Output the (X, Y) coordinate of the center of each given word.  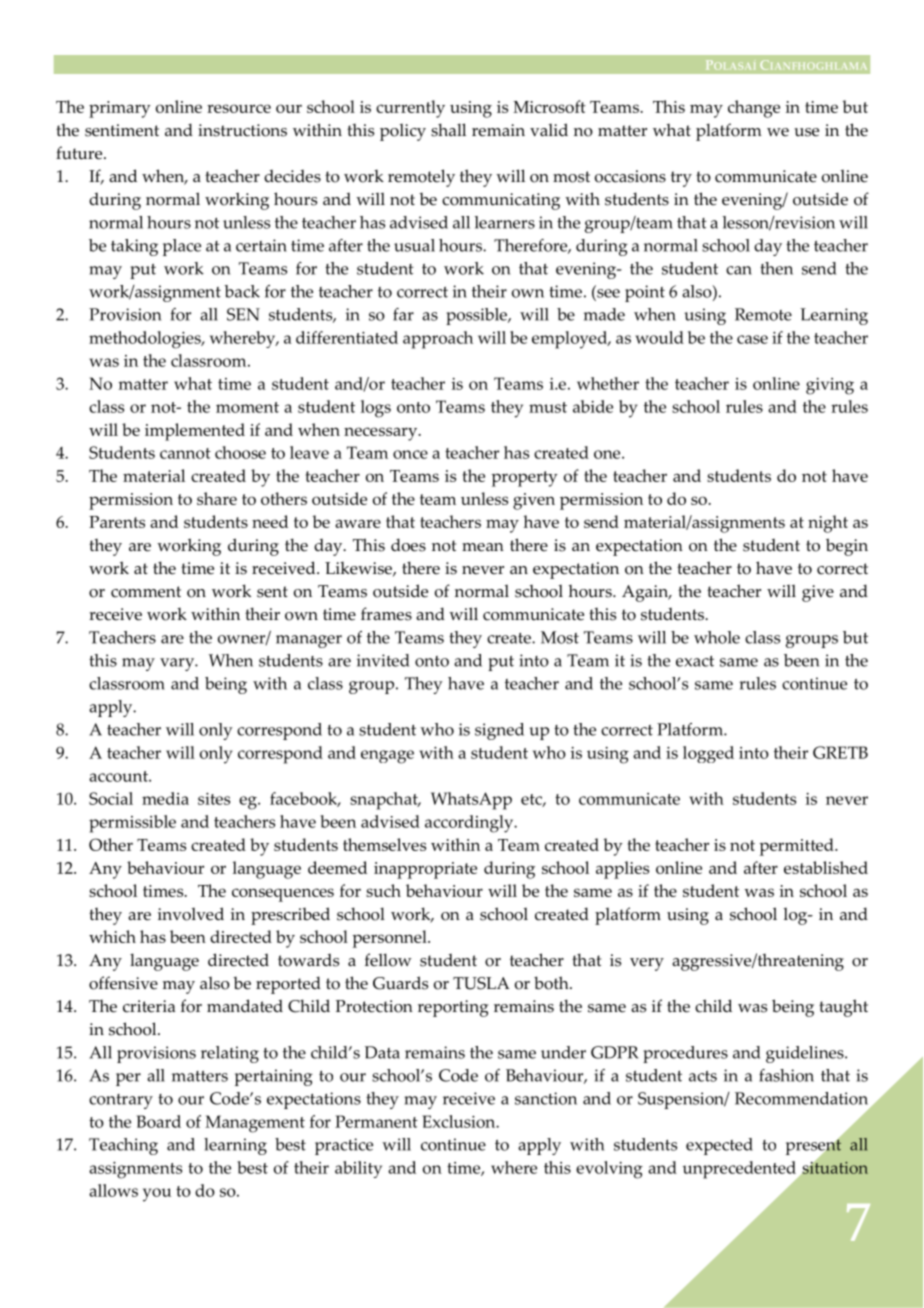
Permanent (376, 1121)
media (165, 798)
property (524, 479)
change (754, 109)
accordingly (470, 824)
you (157, 1195)
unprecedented (740, 1171)
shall (448, 130)
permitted (797, 847)
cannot (185, 453)
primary (120, 109)
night (828, 524)
